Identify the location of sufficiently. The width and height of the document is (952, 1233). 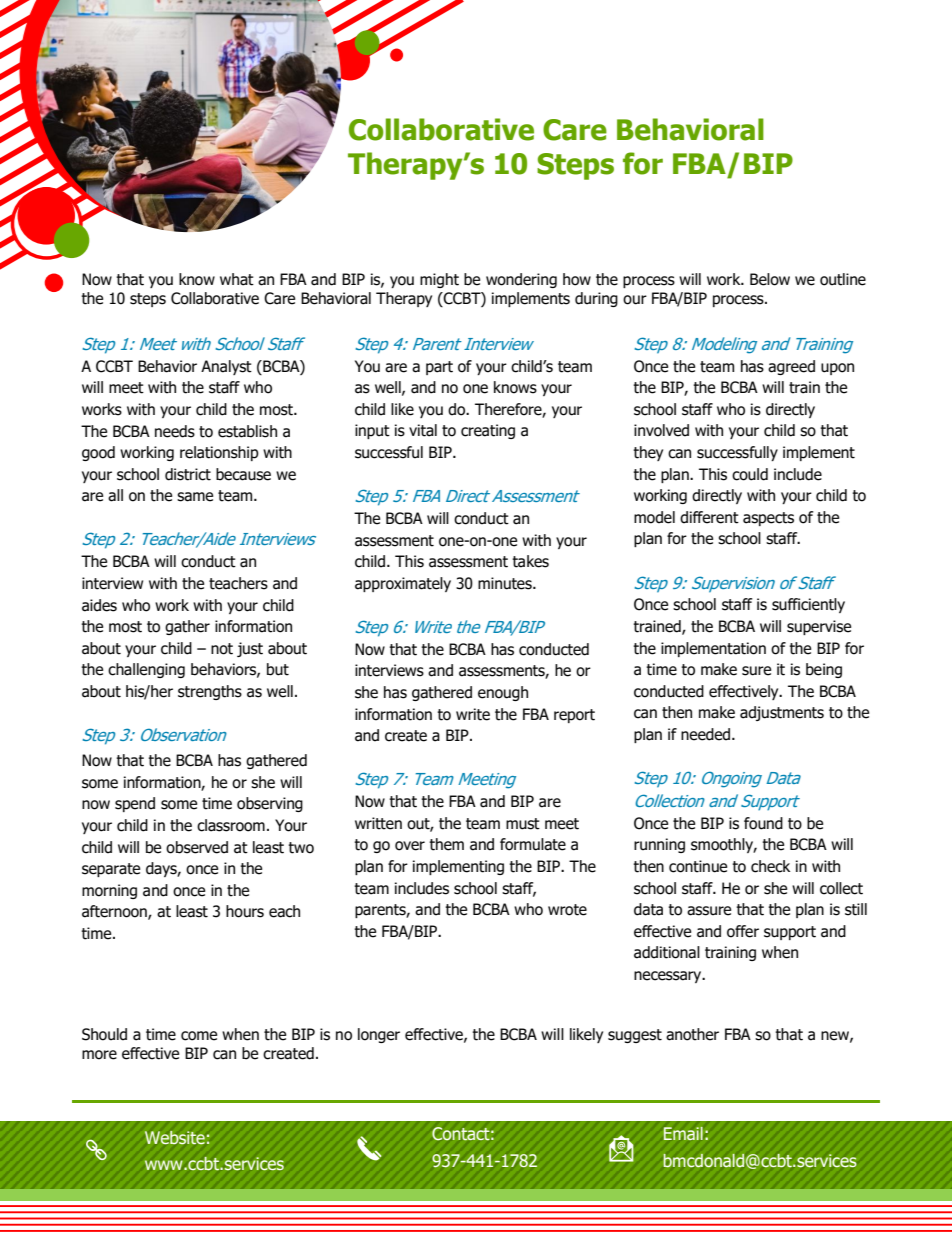
(808, 605).
